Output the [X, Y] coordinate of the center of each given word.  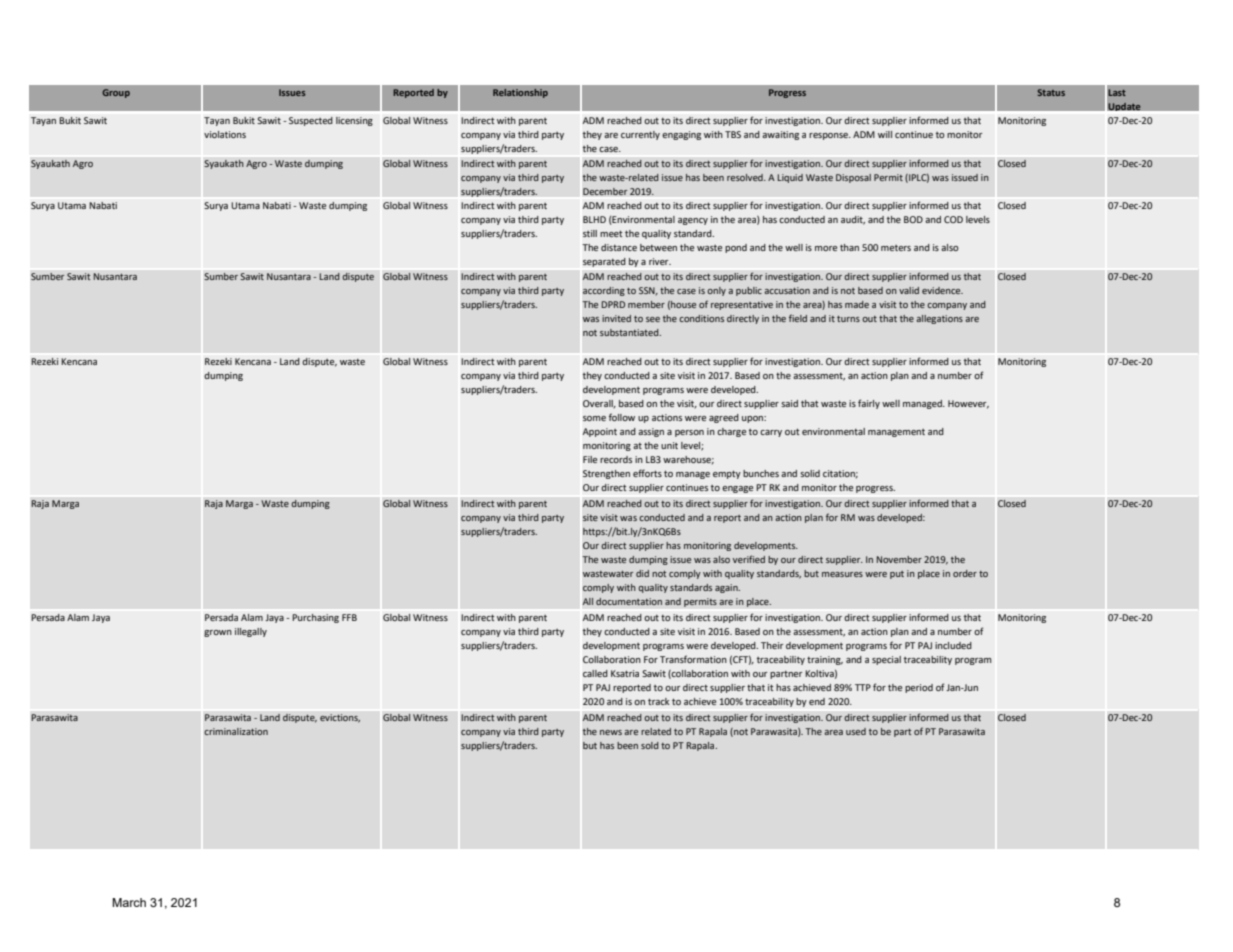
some [594, 418]
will [885, 134]
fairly [869, 404]
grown [218, 633]
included [953, 645]
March [129, 902]
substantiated [630, 332]
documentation [629, 601]
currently [640, 135]
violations [225, 134]
